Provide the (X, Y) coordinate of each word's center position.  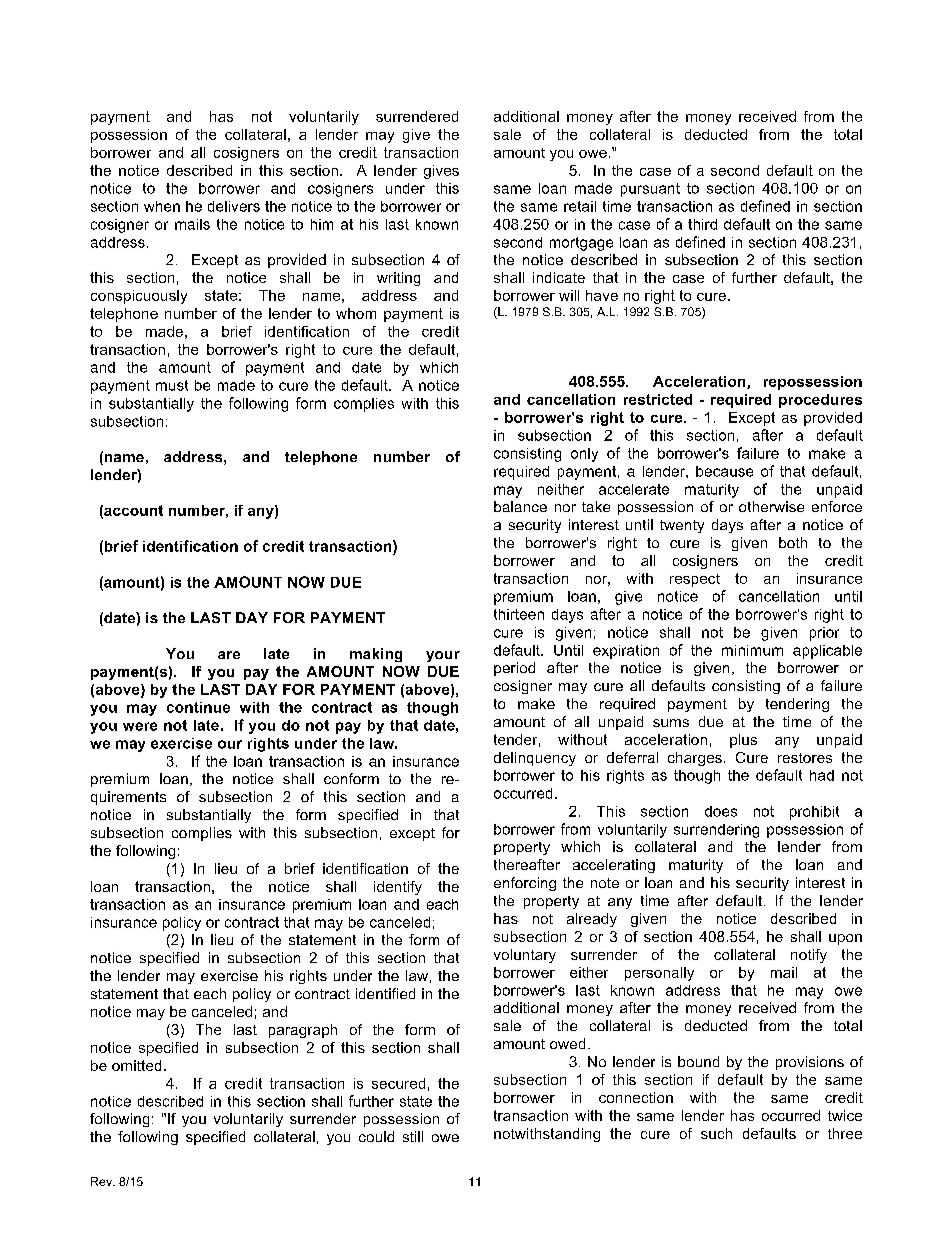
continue (198, 707)
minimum (752, 650)
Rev (102, 1181)
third (702, 224)
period (514, 669)
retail (580, 206)
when (162, 206)
